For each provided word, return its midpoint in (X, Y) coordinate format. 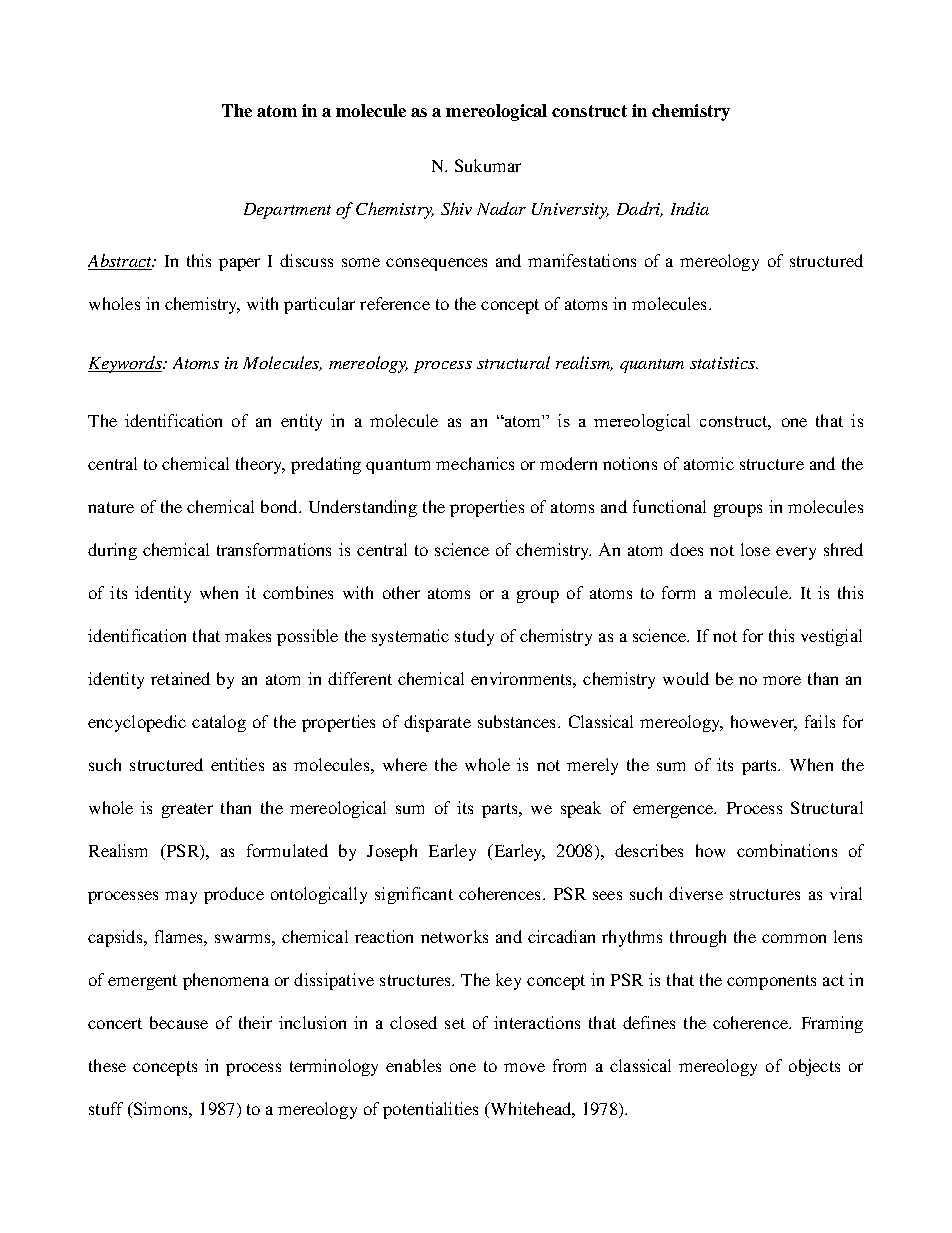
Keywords (126, 364)
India (690, 208)
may (181, 897)
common (794, 938)
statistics (723, 363)
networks (454, 936)
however (764, 723)
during (112, 551)
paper (239, 264)
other (401, 592)
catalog (219, 723)
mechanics (475, 463)
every (796, 553)
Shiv (456, 208)
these (107, 1065)
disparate (437, 723)
